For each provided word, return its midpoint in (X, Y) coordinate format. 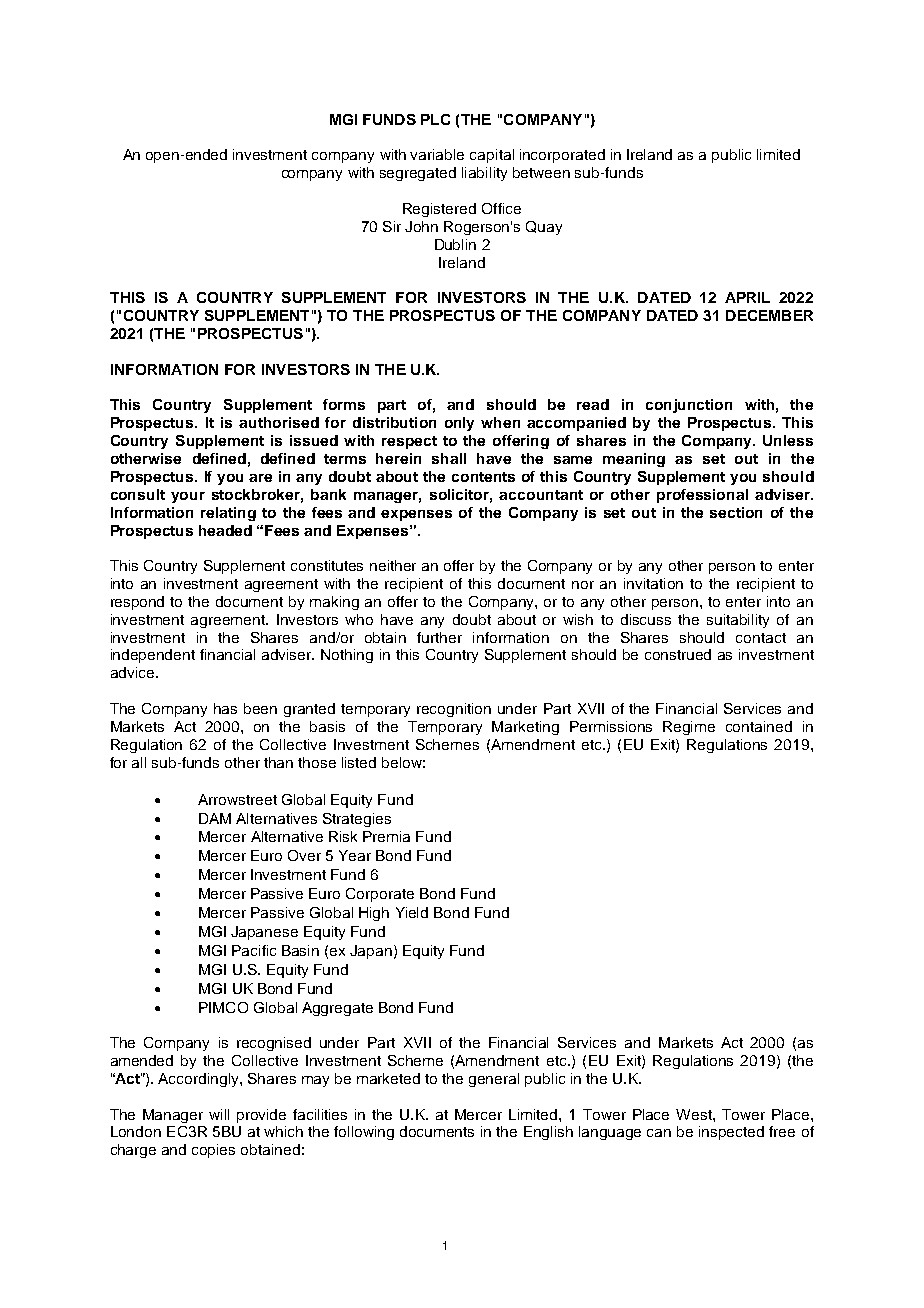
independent (153, 656)
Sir (392, 226)
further (439, 637)
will (219, 1114)
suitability (738, 621)
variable (437, 154)
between (541, 172)
